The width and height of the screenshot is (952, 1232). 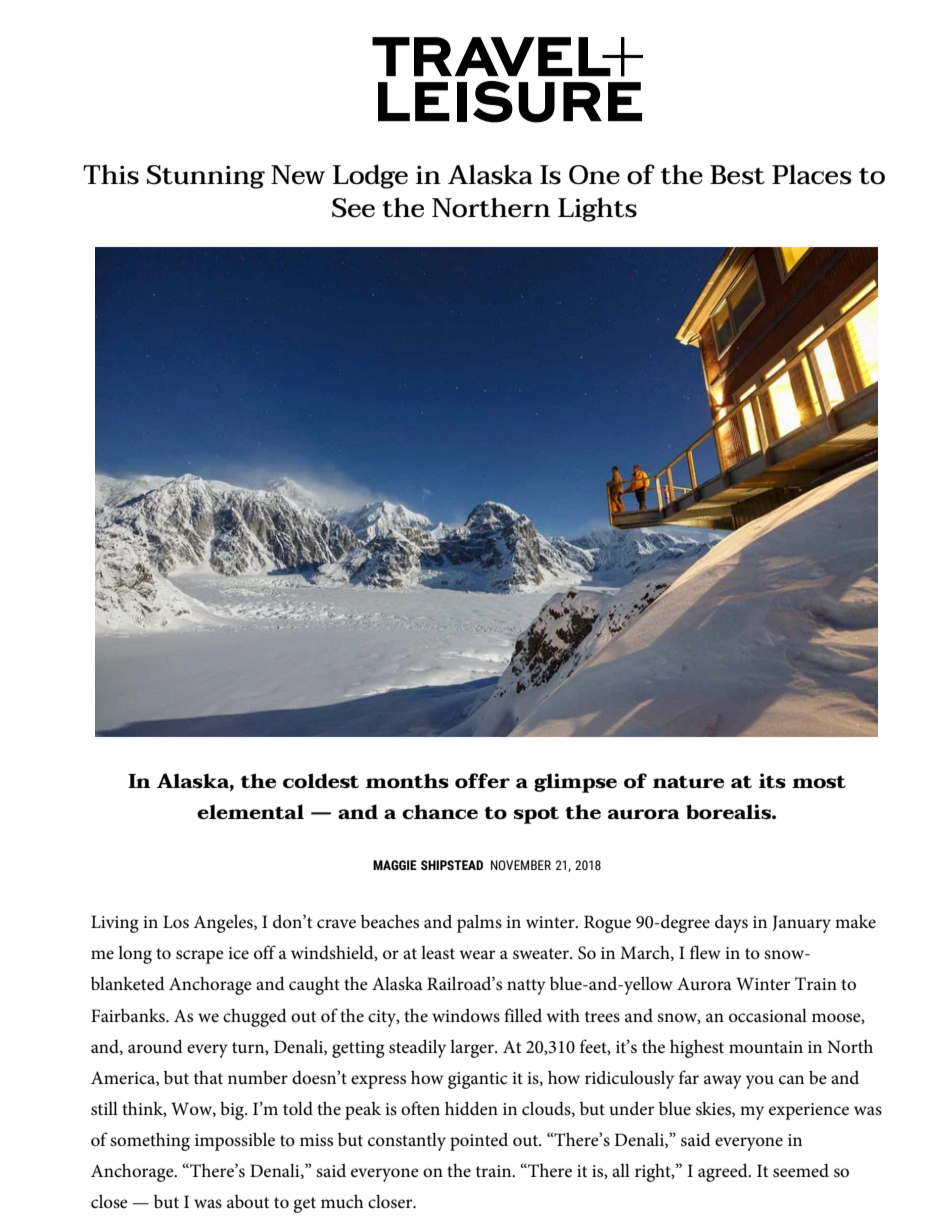 I want to click on occasional, so click(x=768, y=1015).
